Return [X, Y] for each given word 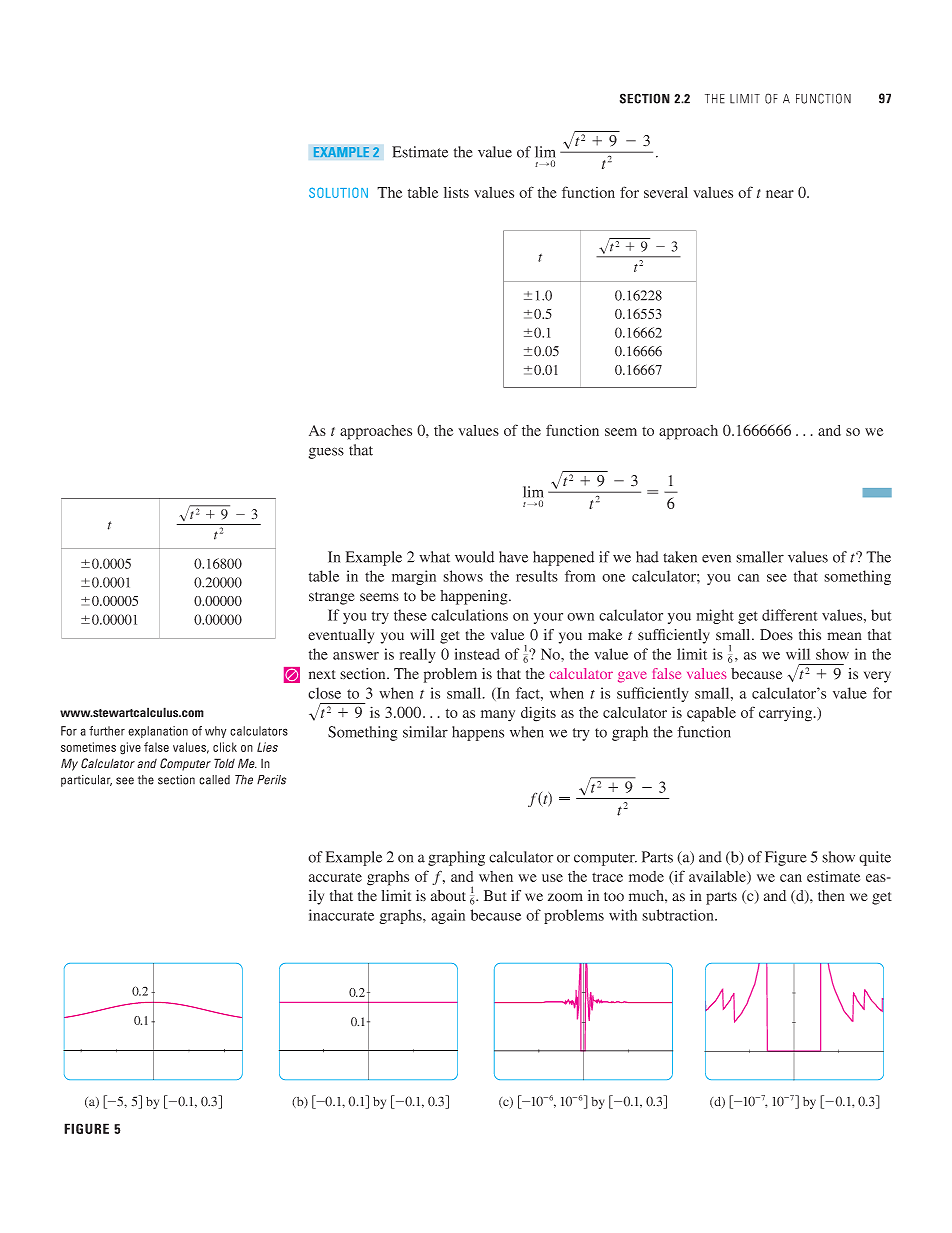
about [448, 896]
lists [456, 192]
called [214, 780]
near [780, 194]
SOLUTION [338, 192]
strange [332, 598]
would [474, 557]
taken [680, 557]
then [831, 896]
